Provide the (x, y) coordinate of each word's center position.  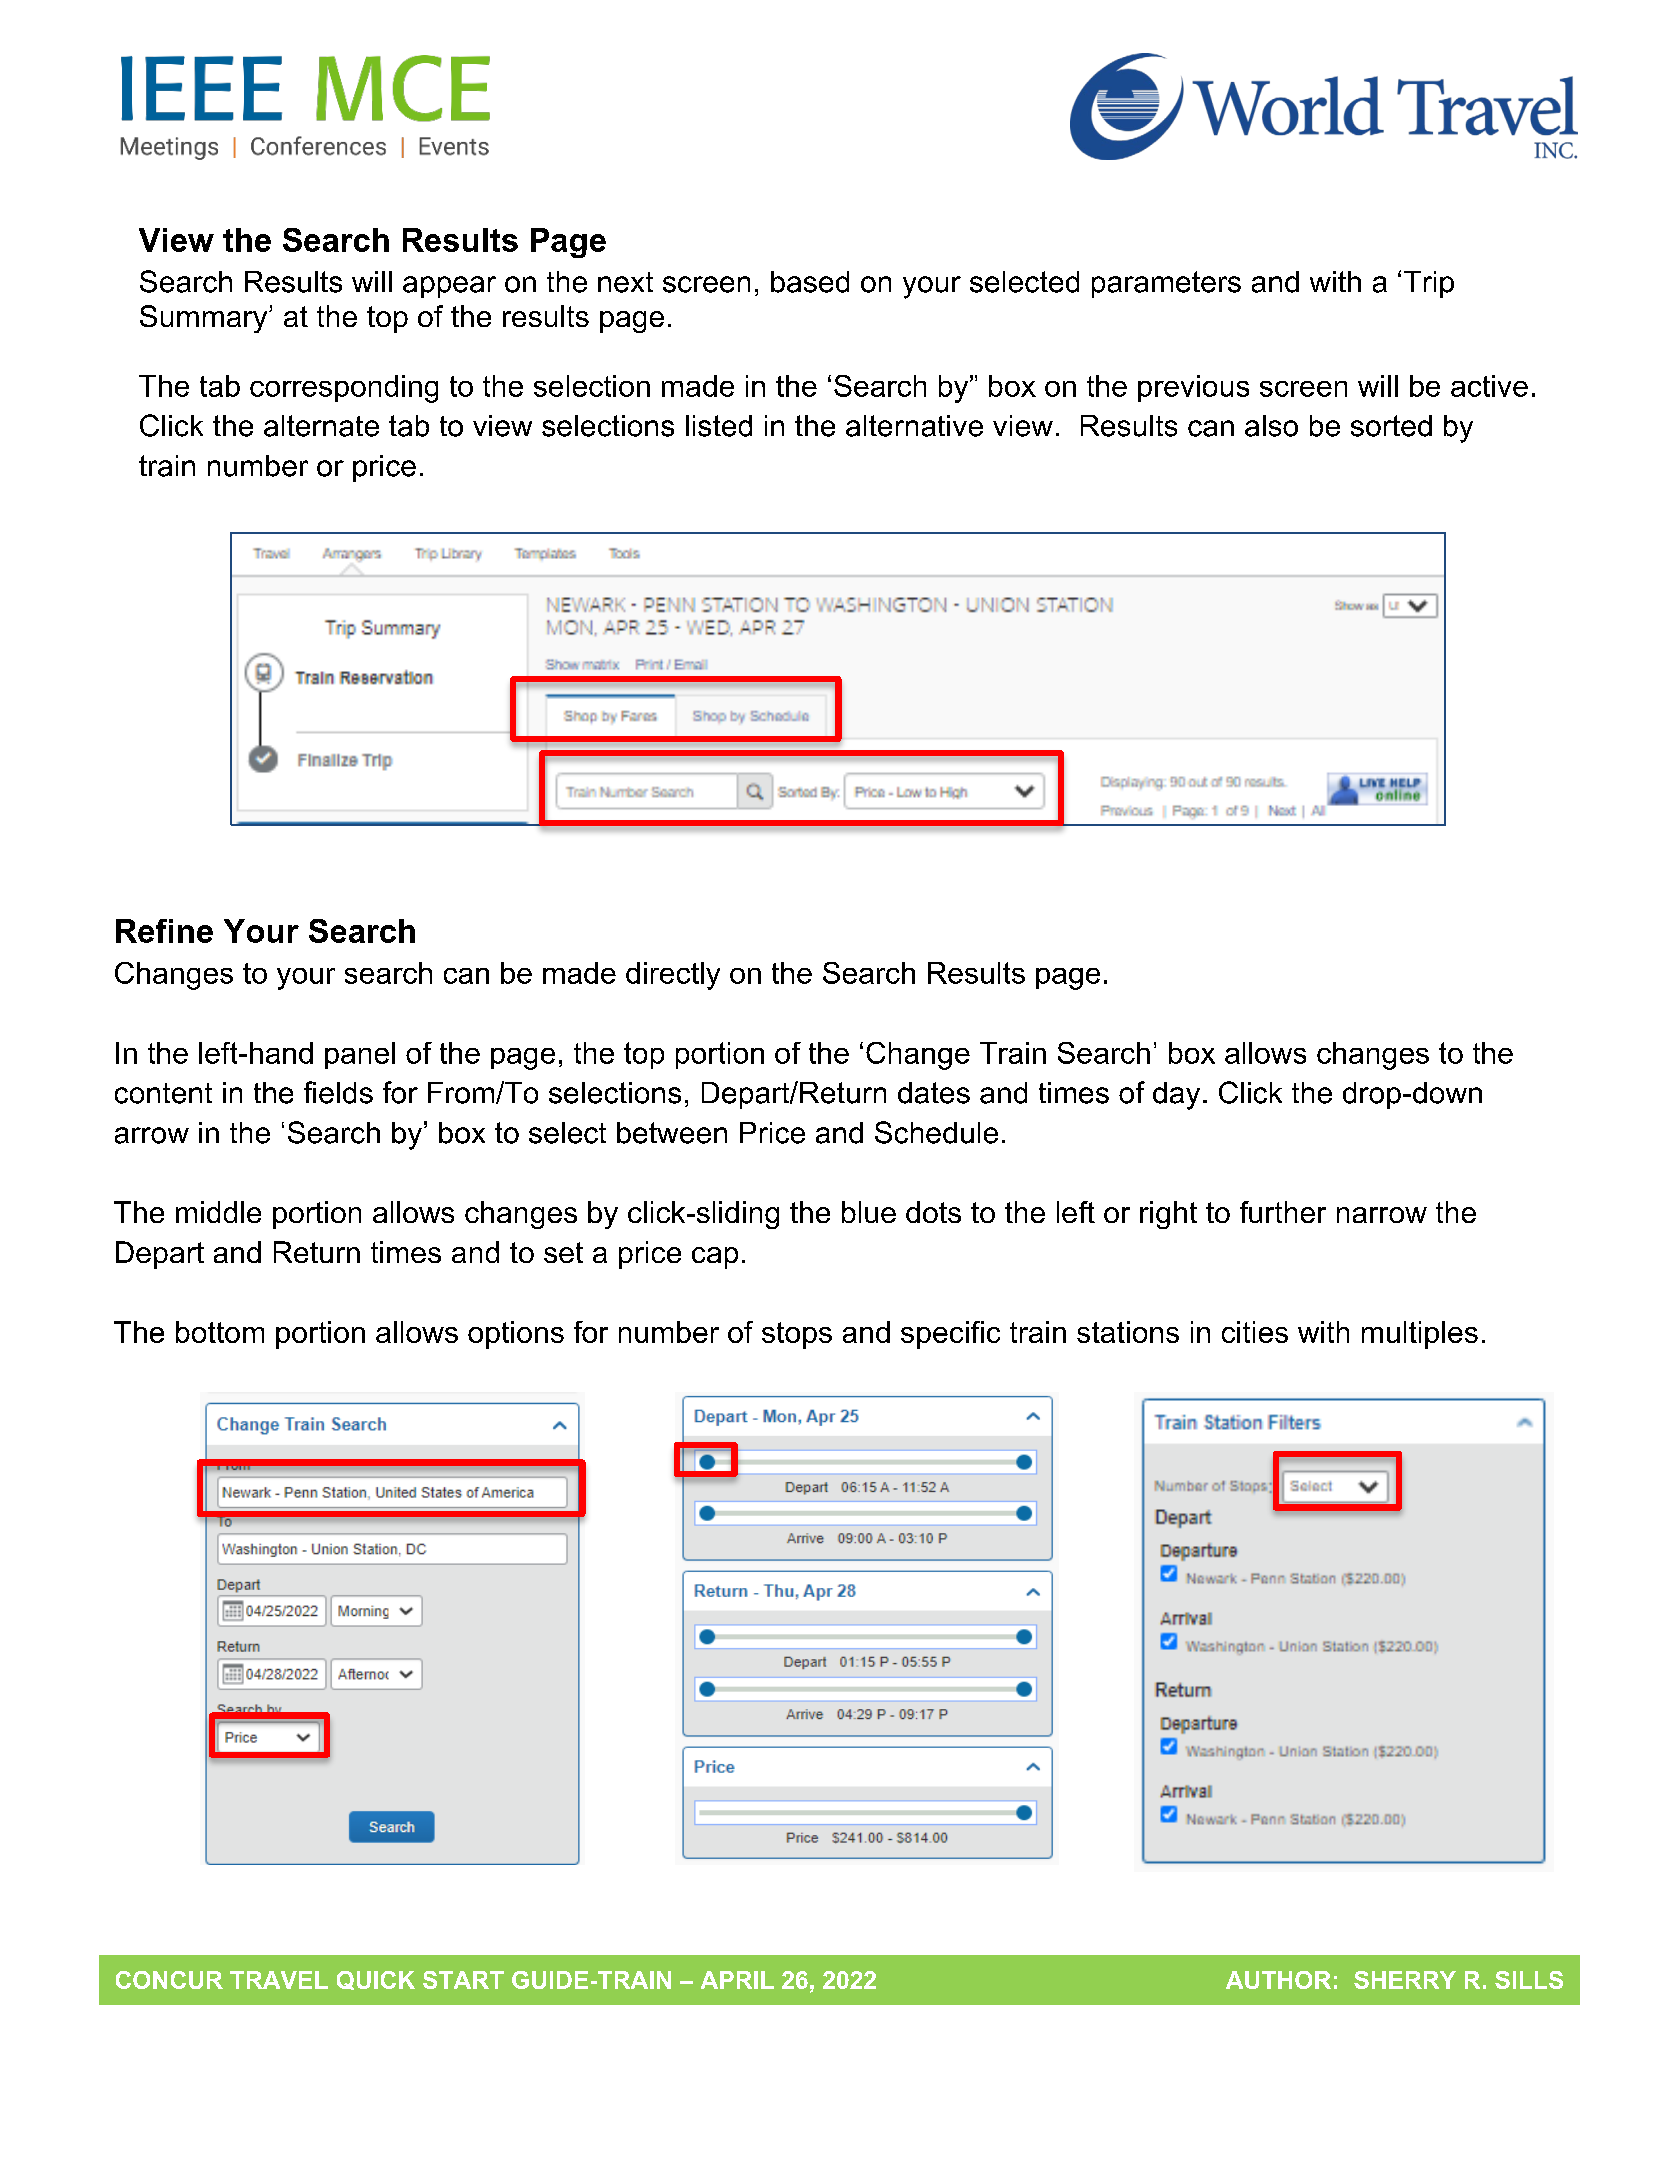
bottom (220, 1332)
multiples (1420, 1335)
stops (797, 1335)
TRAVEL (279, 1980)
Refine (164, 931)
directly (673, 976)
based (810, 282)
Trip (1429, 284)
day (1176, 1096)
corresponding (344, 389)
